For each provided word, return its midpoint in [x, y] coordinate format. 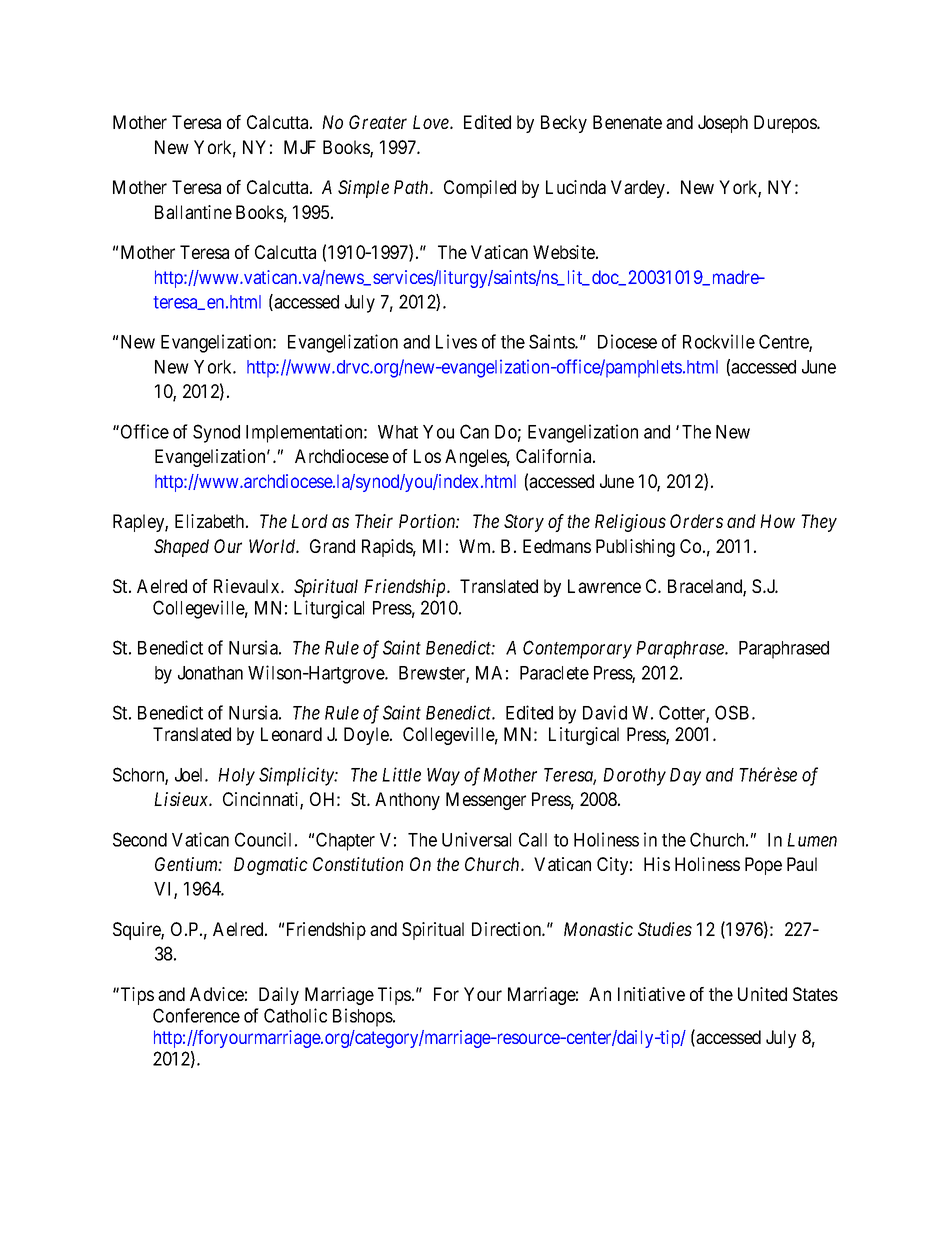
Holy [236, 777]
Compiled [480, 189]
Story [524, 523]
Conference [196, 1015]
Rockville [719, 341]
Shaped [181, 548]
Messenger [486, 801]
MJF [300, 147]
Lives [456, 341]
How [777, 521]
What [398, 432]
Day [685, 777]
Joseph [723, 124]
